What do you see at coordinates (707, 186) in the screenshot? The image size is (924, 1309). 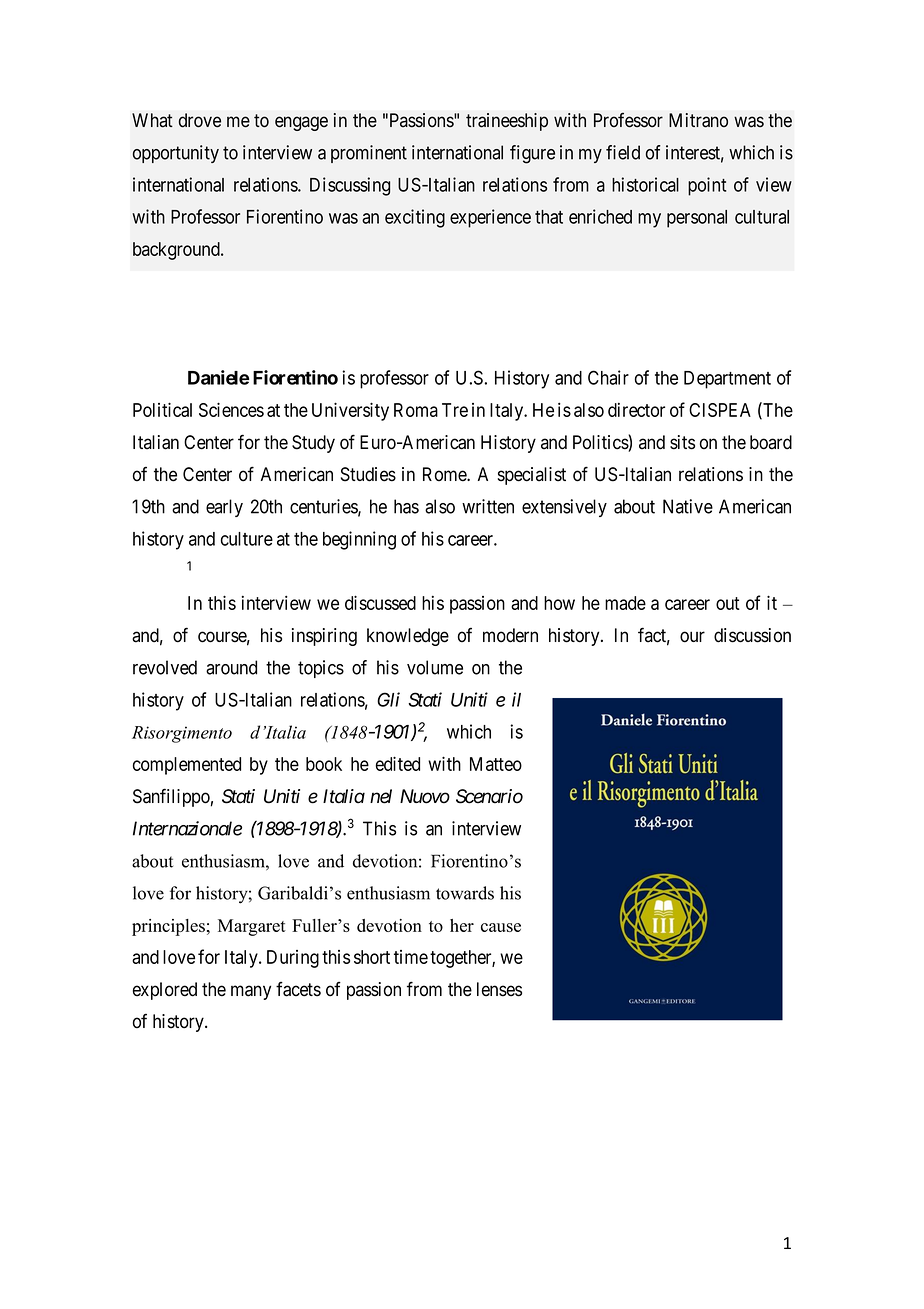 I see `point` at bounding box center [707, 186].
